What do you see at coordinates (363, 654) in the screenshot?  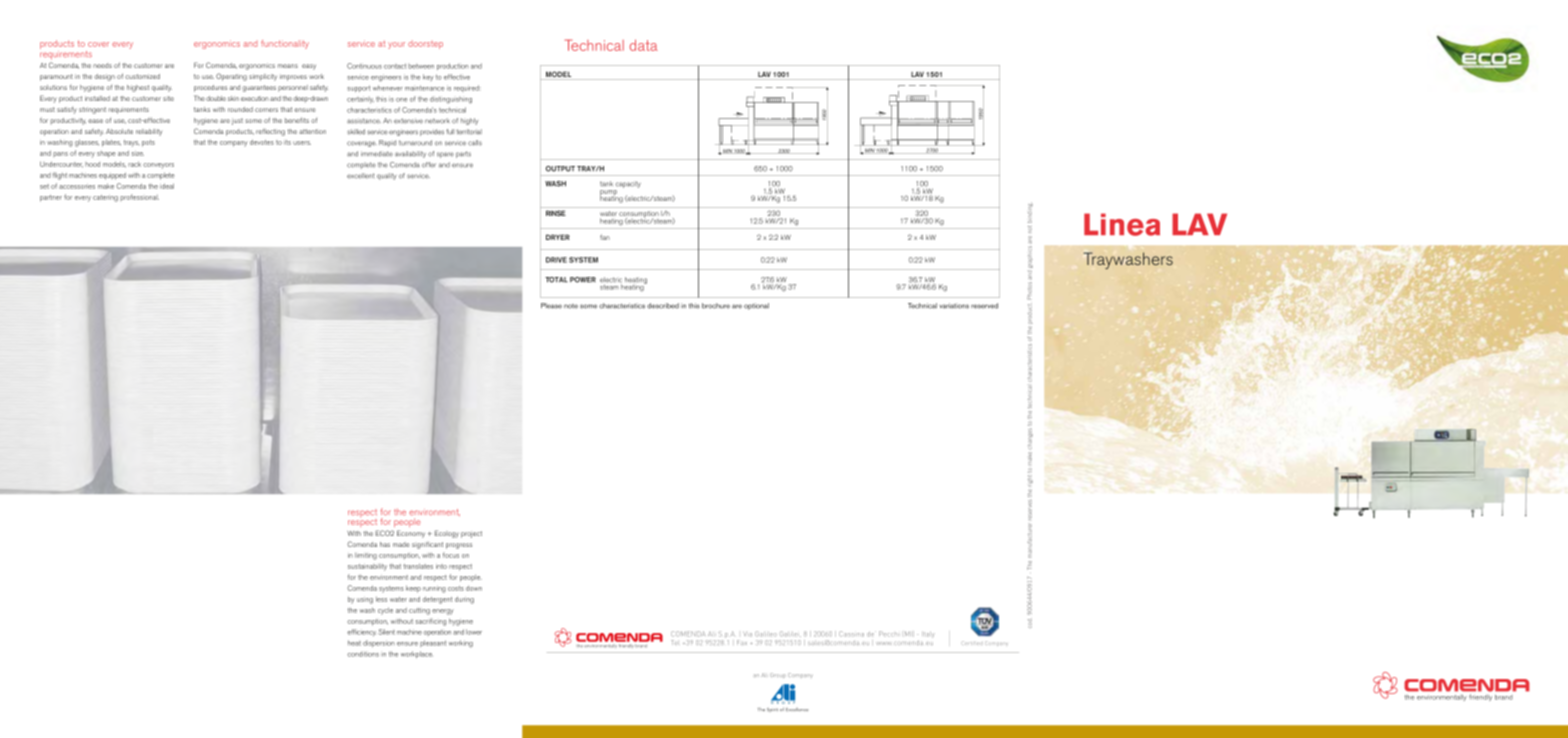 I see `conditions` at bounding box center [363, 654].
